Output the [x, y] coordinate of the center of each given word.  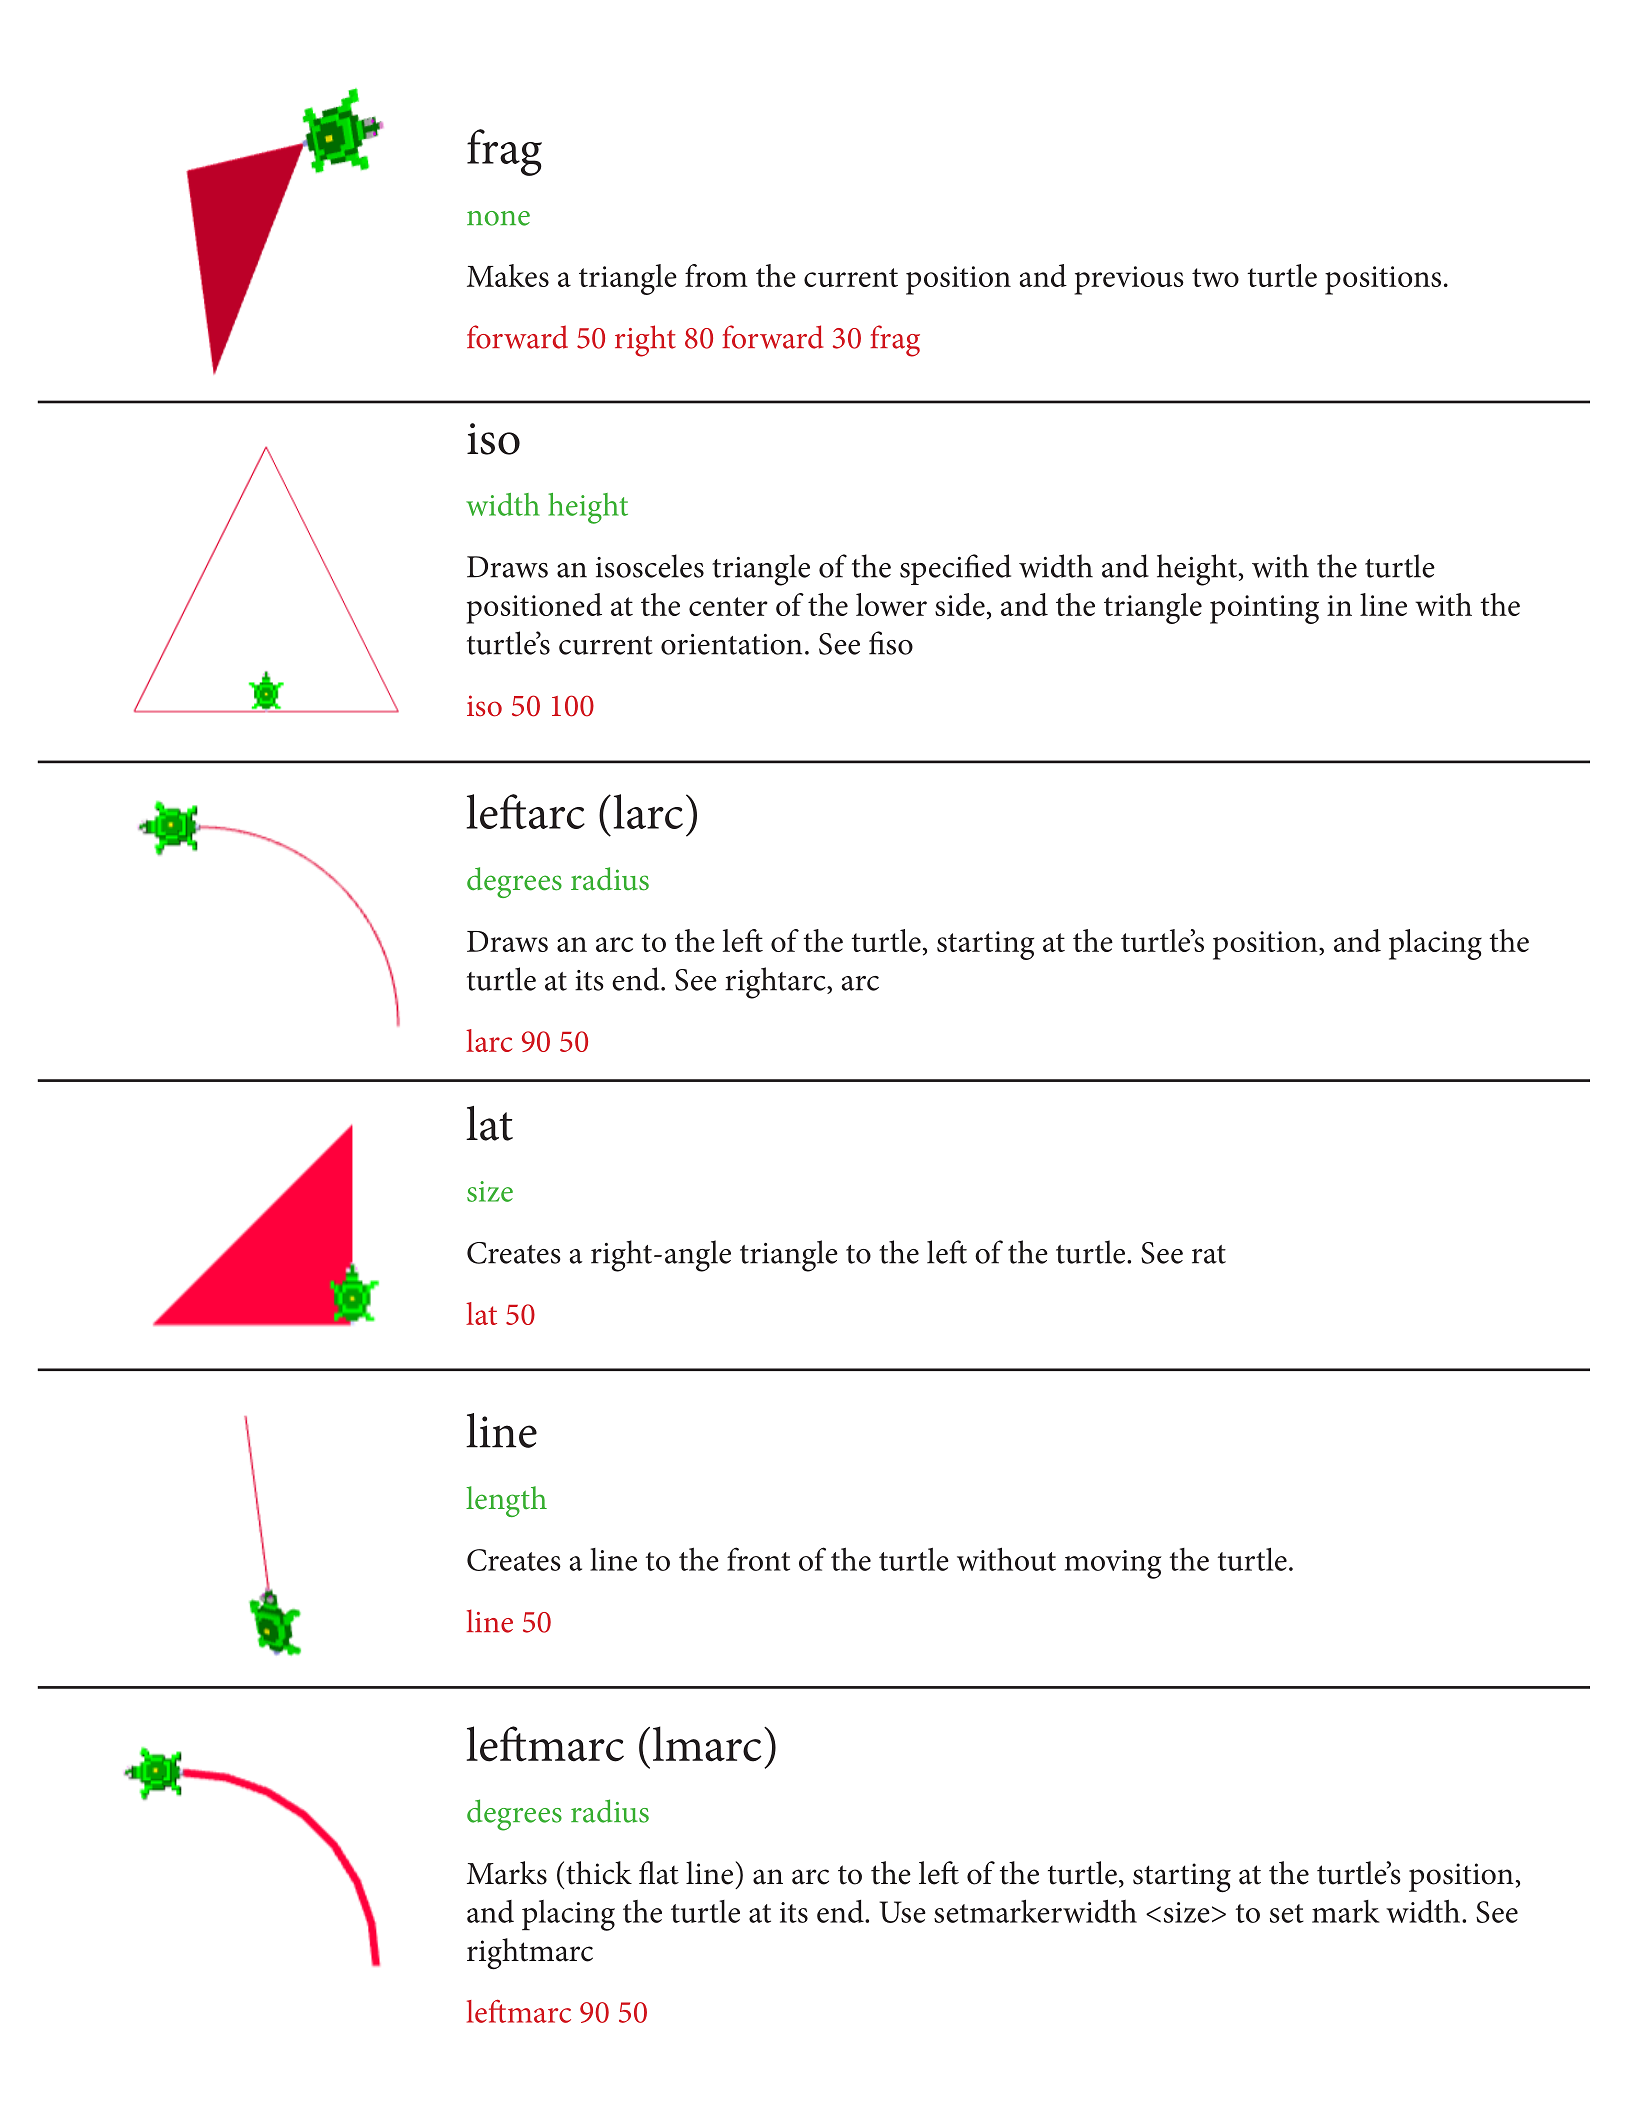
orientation [731, 644]
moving [1113, 1564]
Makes [508, 275]
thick [599, 1873]
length [506, 1501]
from [716, 275]
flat [659, 1873]
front [758, 1559]
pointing [1264, 609]
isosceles [650, 566]
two [1215, 277]
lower [891, 604]
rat [1209, 1254]
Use [902, 1912]
